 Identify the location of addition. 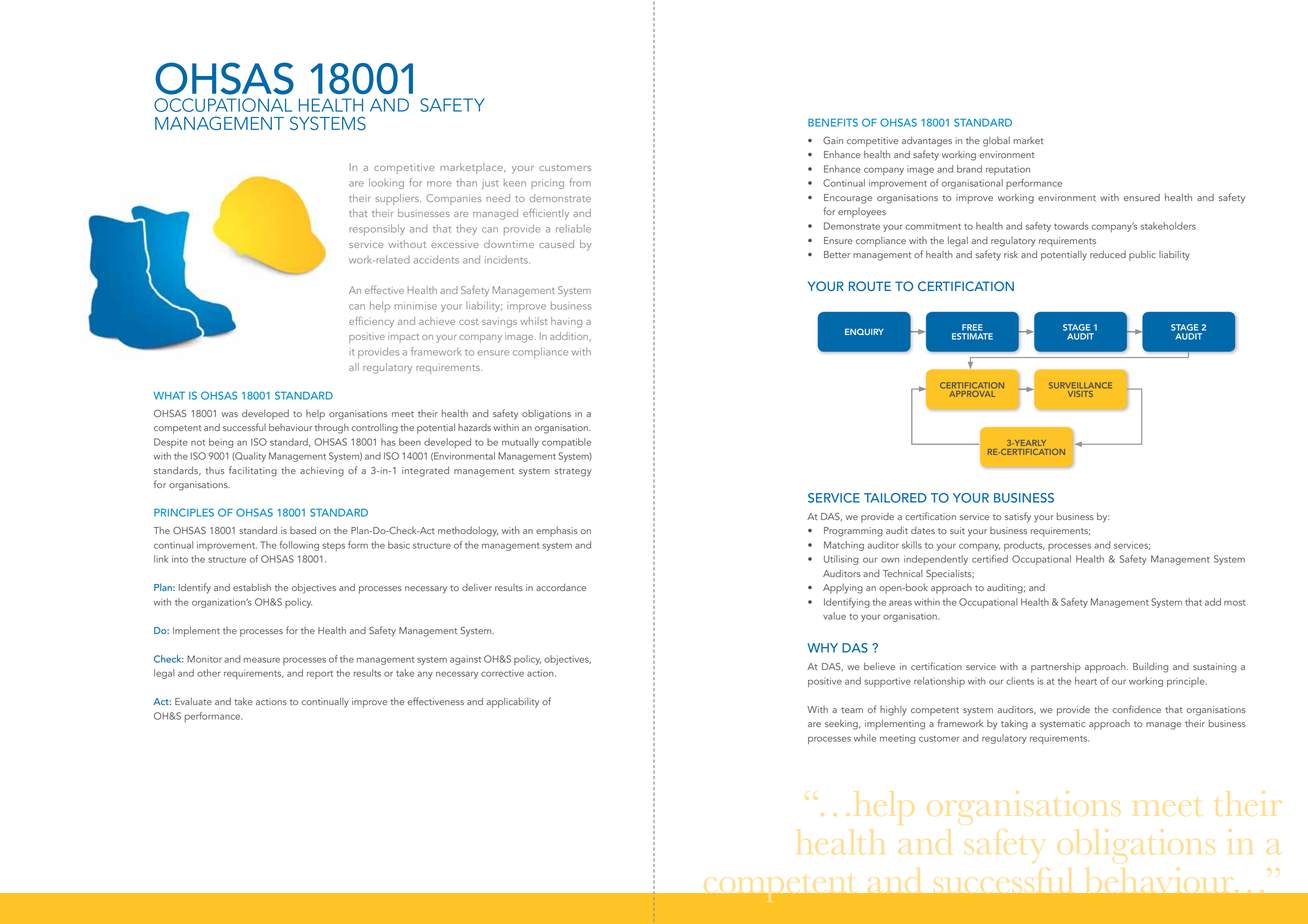
(570, 336).
